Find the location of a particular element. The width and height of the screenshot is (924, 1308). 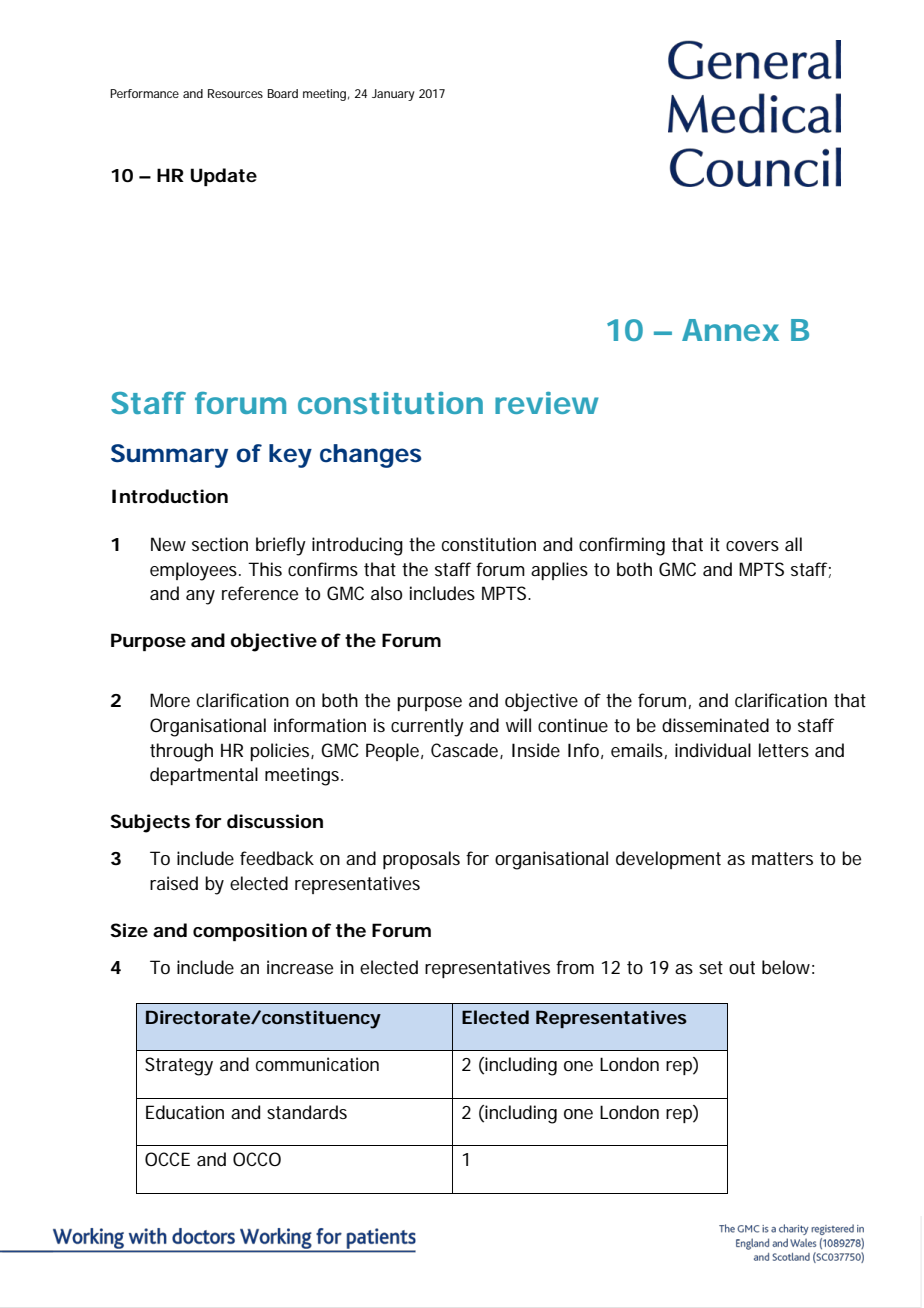

Annex is located at coordinates (730, 330).
